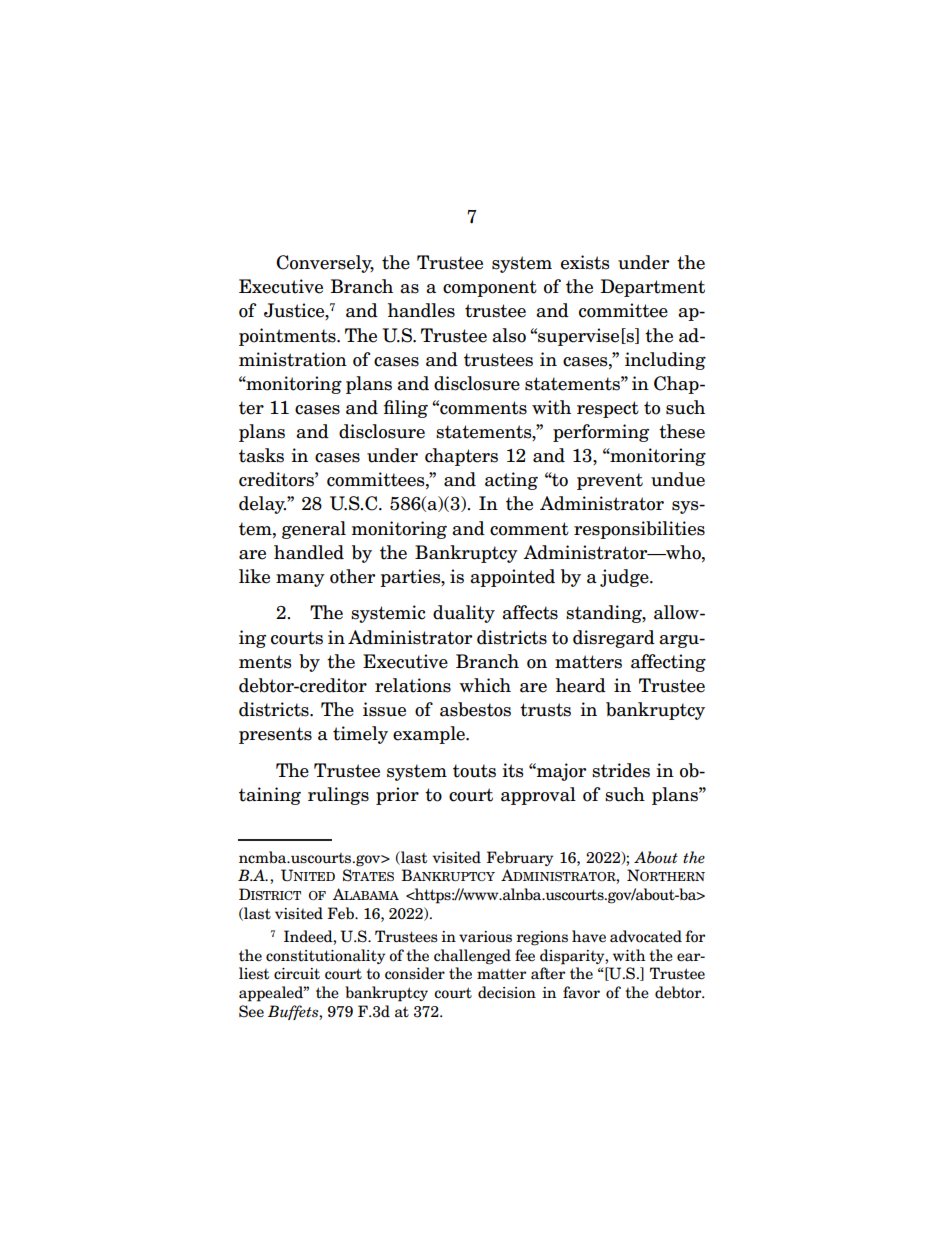 The height and width of the page is (1233, 952). I want to click on many, so click(300, 580).
